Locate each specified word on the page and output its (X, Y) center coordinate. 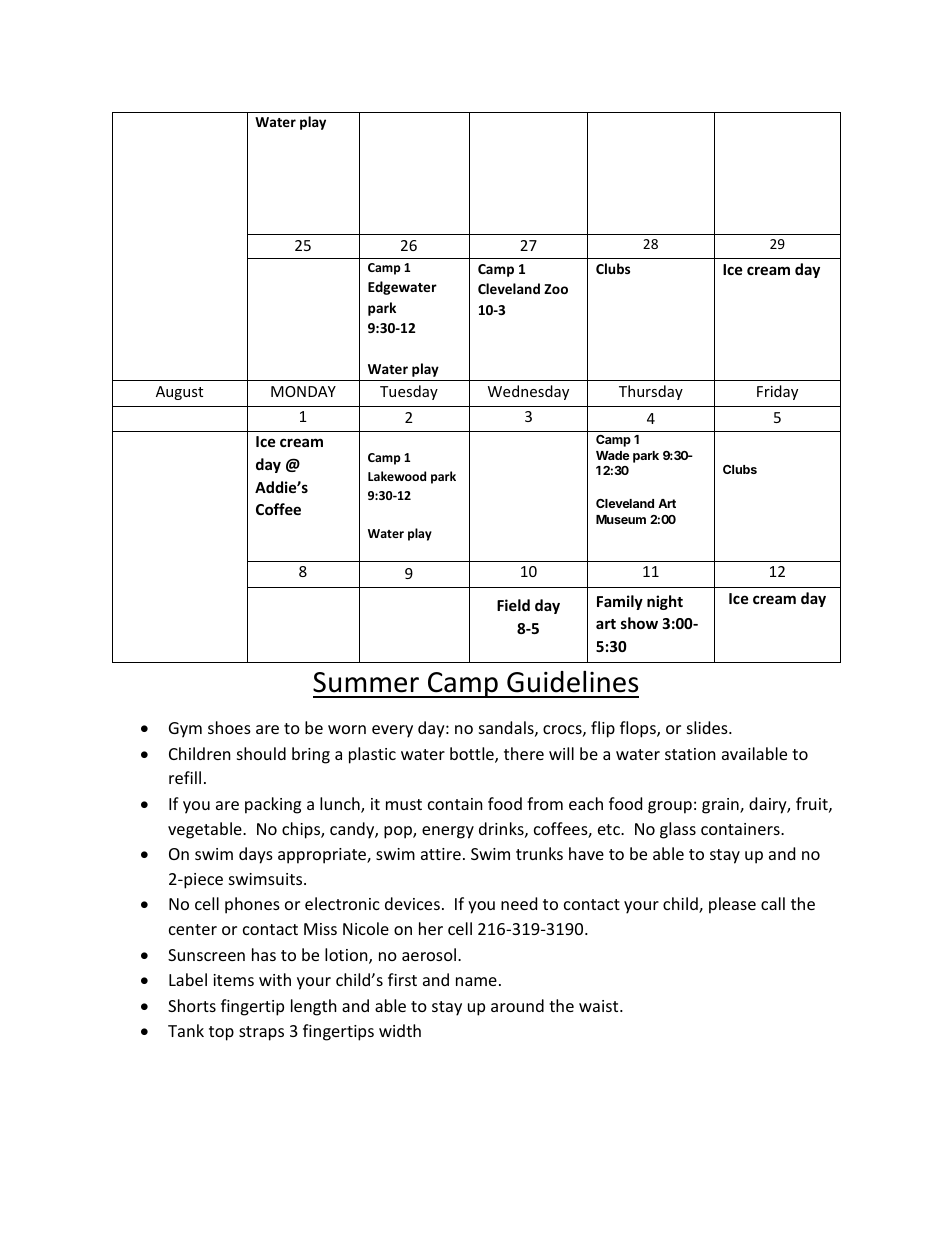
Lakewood (397, 476)
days (256, 855)
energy (448, 832)
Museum (621, 519)
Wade (613, 455)
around (517, 1005)
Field (513, 605)
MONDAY (303, 391)
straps (261, 1033)
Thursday (651, 392)
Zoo (556, 289)
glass (678, 830)
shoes (229, 727)
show (639, 623)
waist (600, 1006)
